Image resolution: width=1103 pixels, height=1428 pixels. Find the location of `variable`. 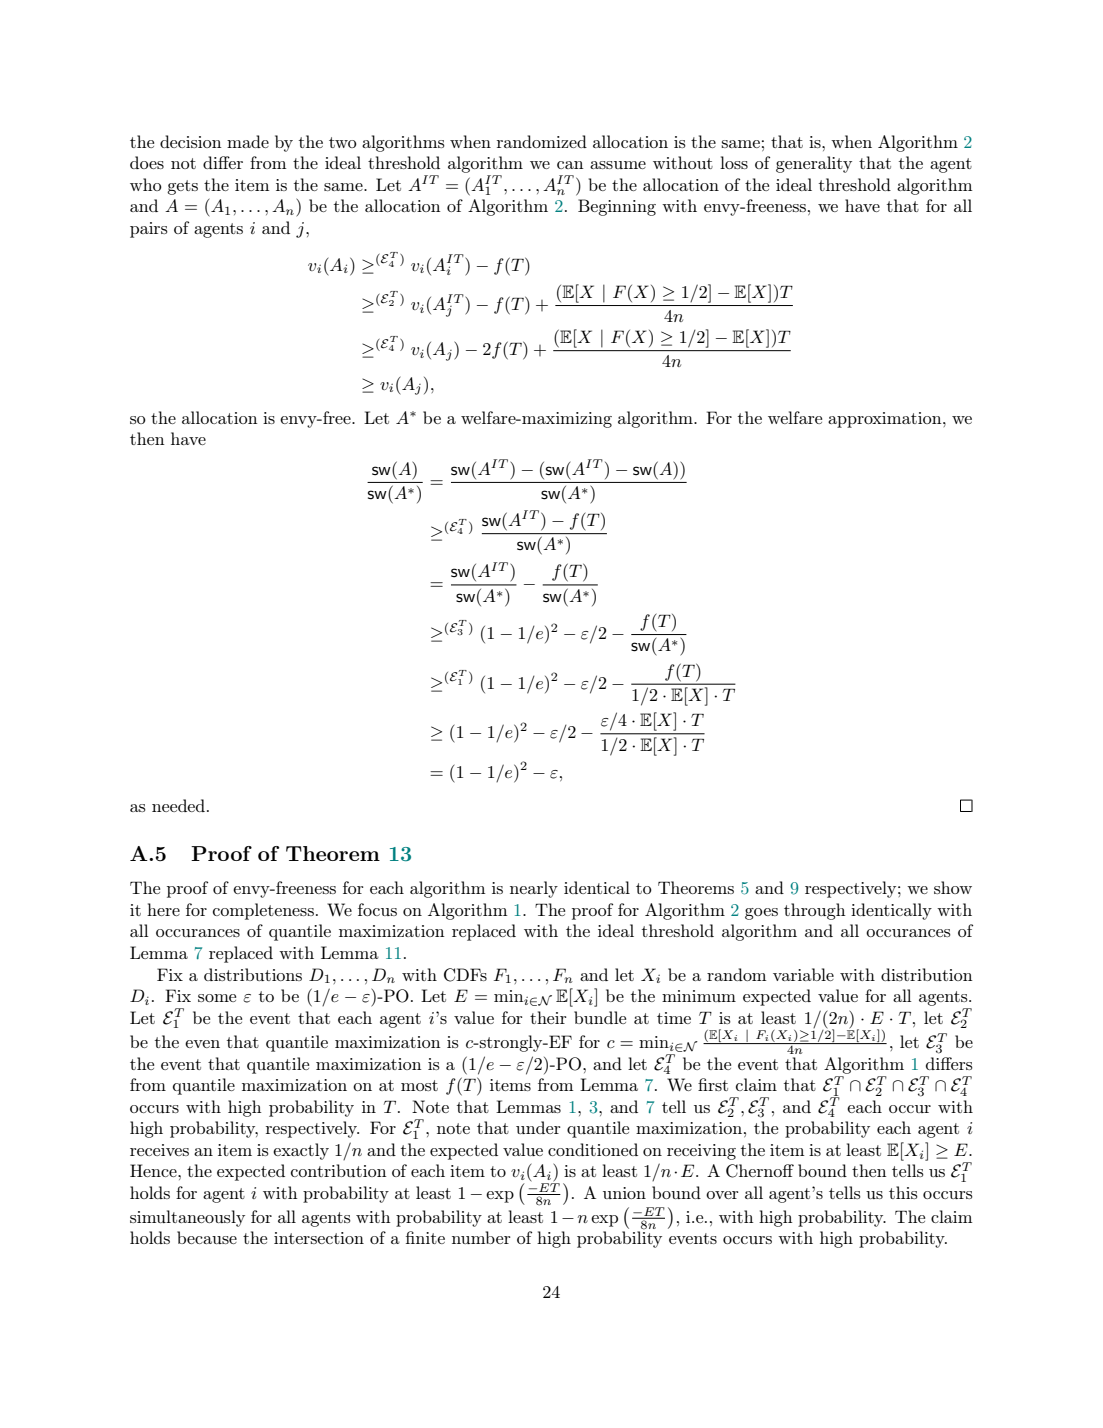

variable is located at coordinates (803, 974).
